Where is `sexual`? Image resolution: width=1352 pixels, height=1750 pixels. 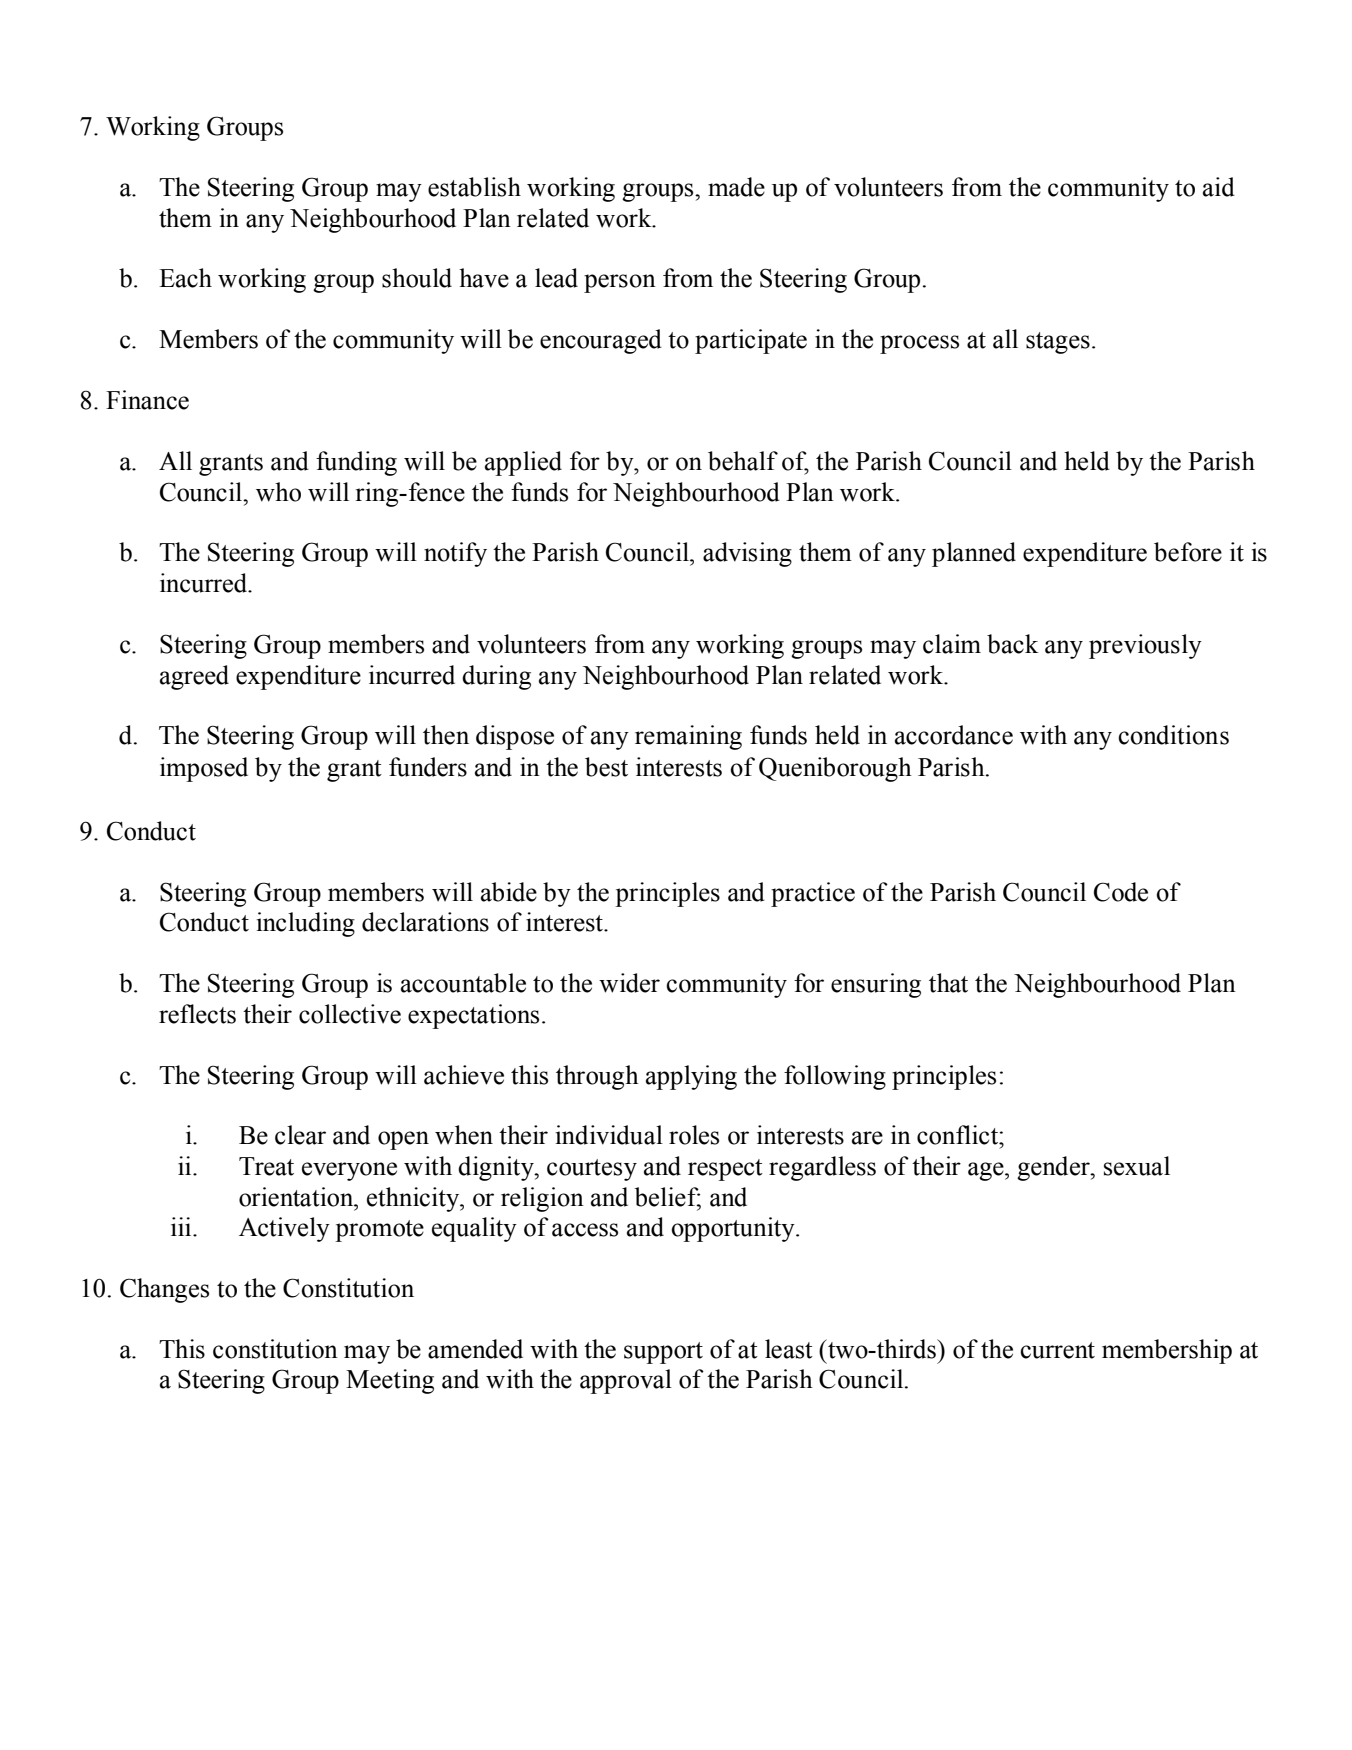 sexual is located at coordinates (1137, 1166).
